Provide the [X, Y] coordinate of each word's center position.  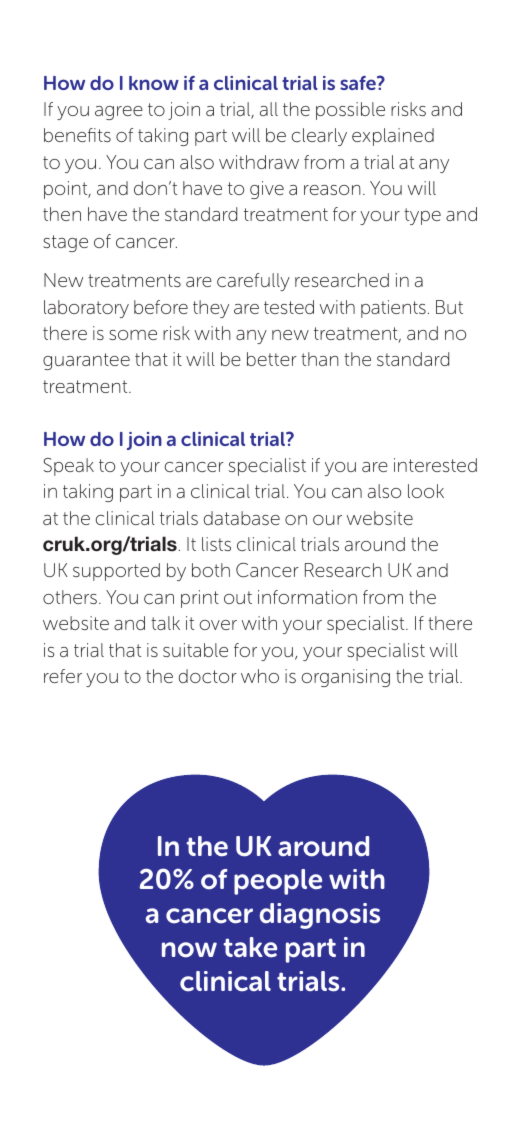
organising [345, 678]
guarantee [86, 361]
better [272, 359]
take [250, 947]
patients [393, 309]
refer [63, 676]
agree [119, 113]
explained [393, 137]
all [269, 109]
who [260, 676]
